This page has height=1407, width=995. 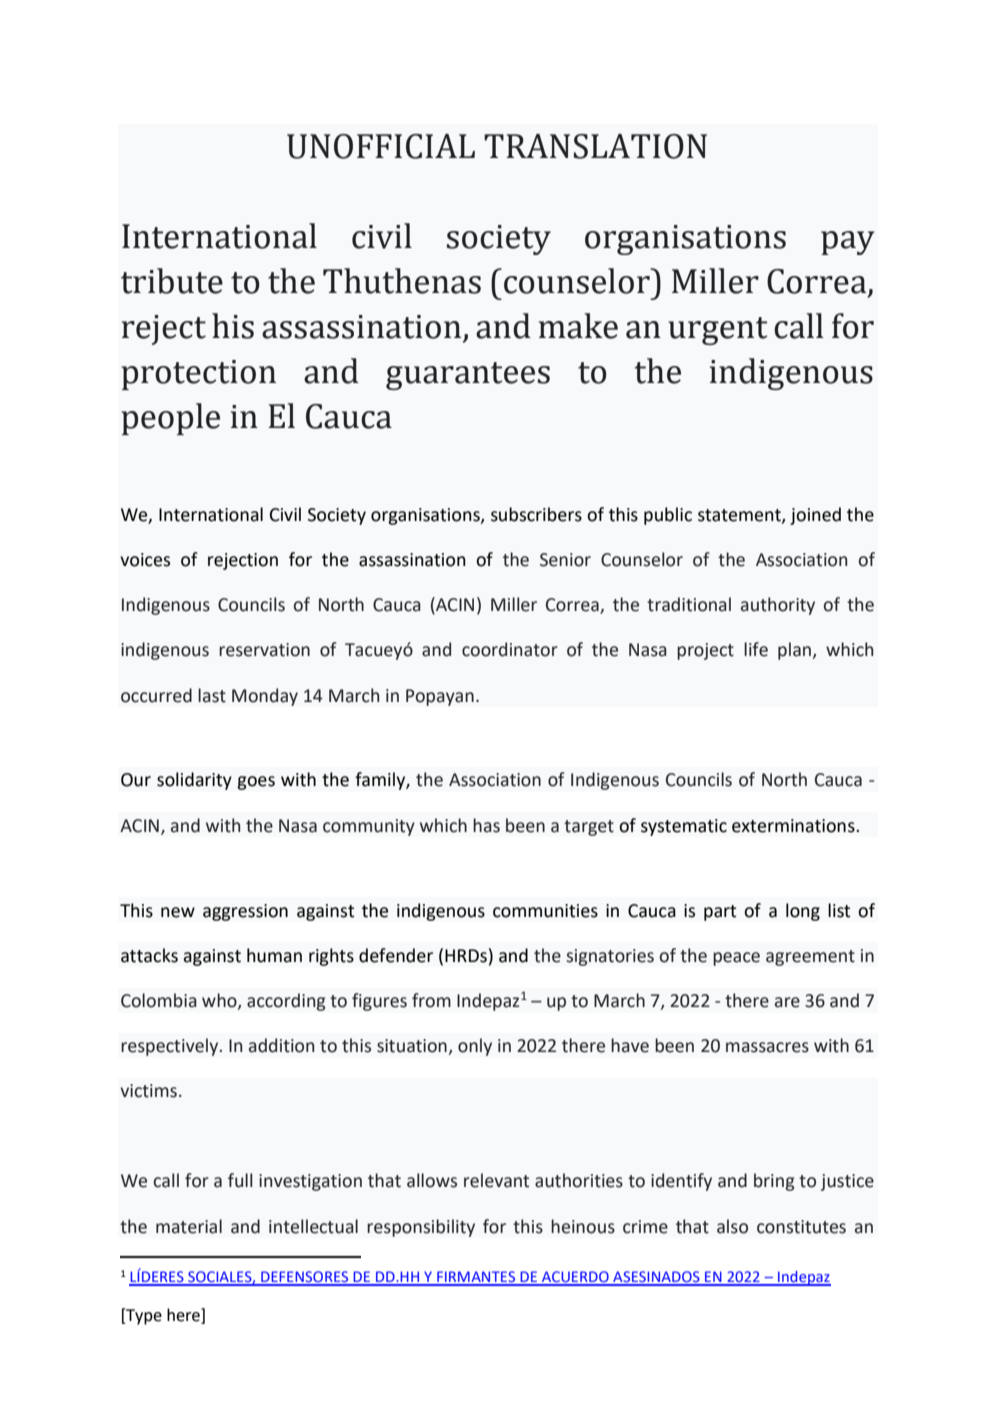 What do you see at coordinates (240, 1180) in the page?
I see `full` at bounding box center [240, 1180].
